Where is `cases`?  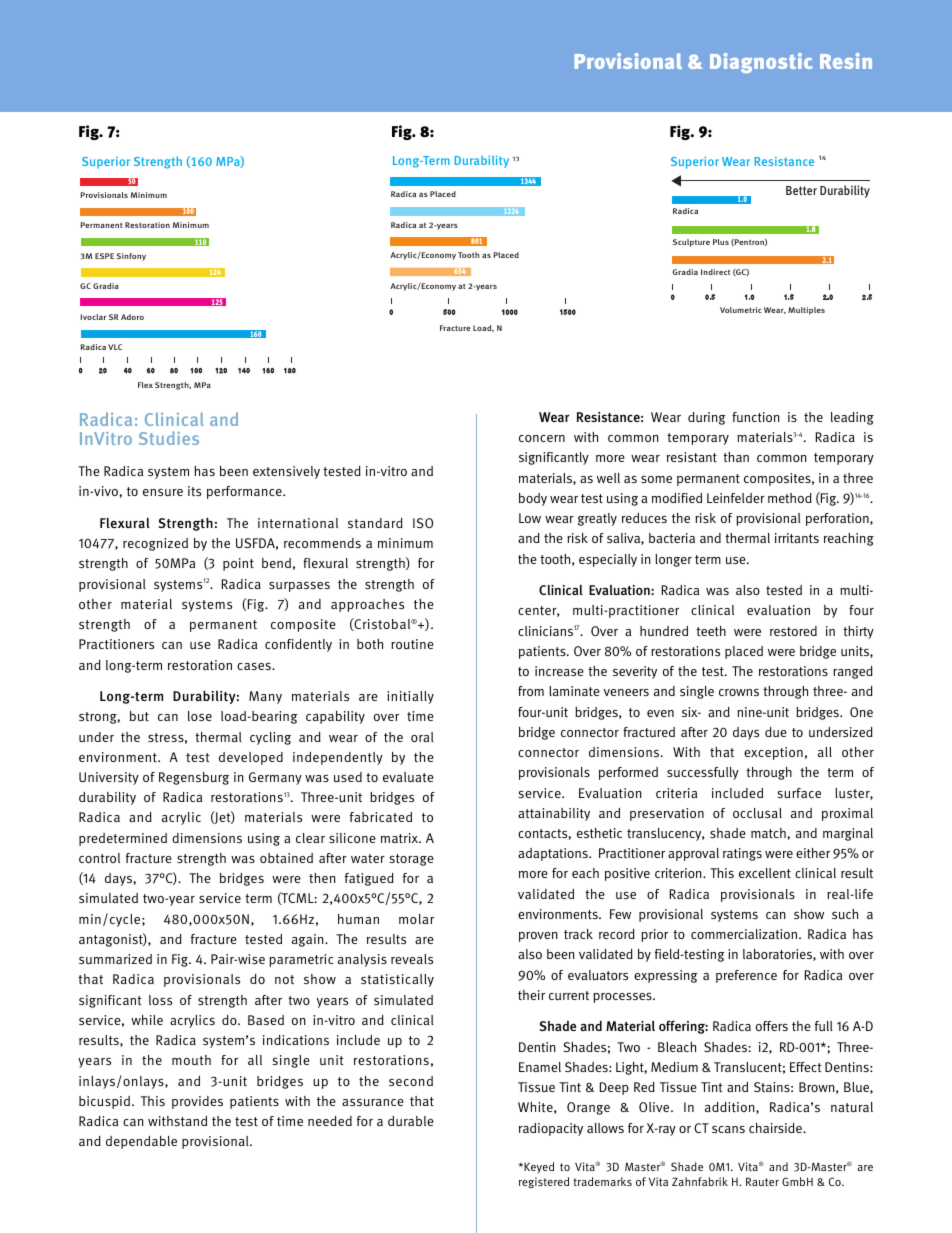
cases is located at coordinates (255, 666).
